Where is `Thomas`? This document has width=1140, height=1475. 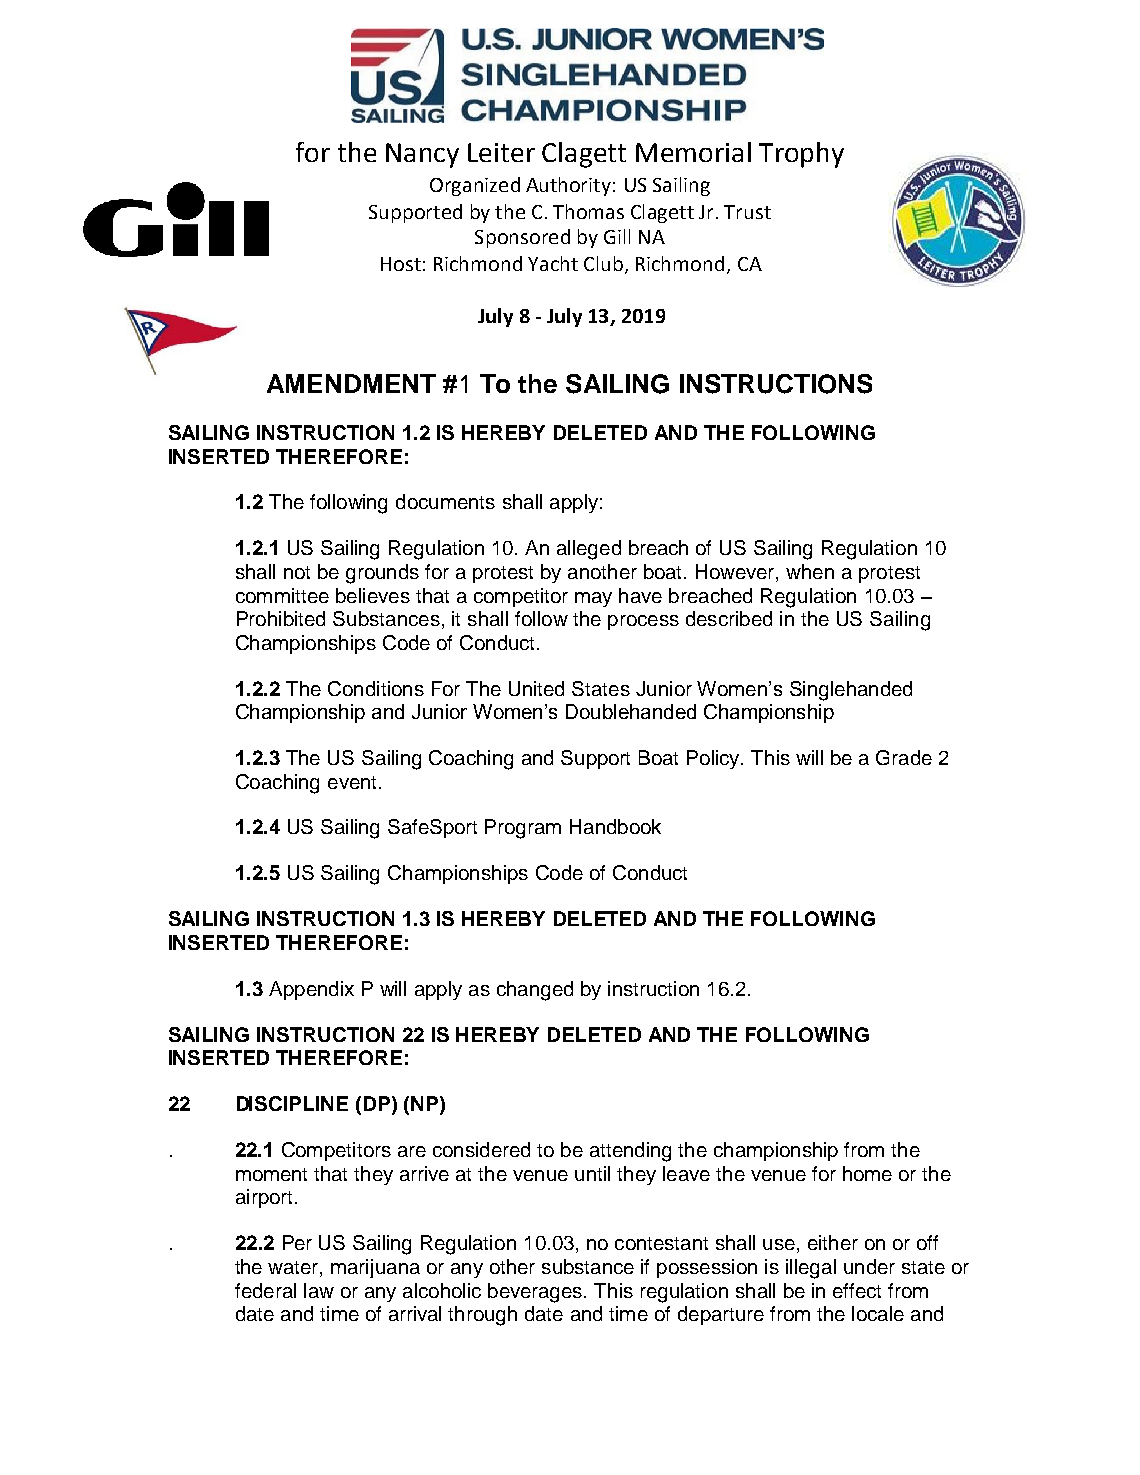 Thomas is located at coordinates (588, 211).
